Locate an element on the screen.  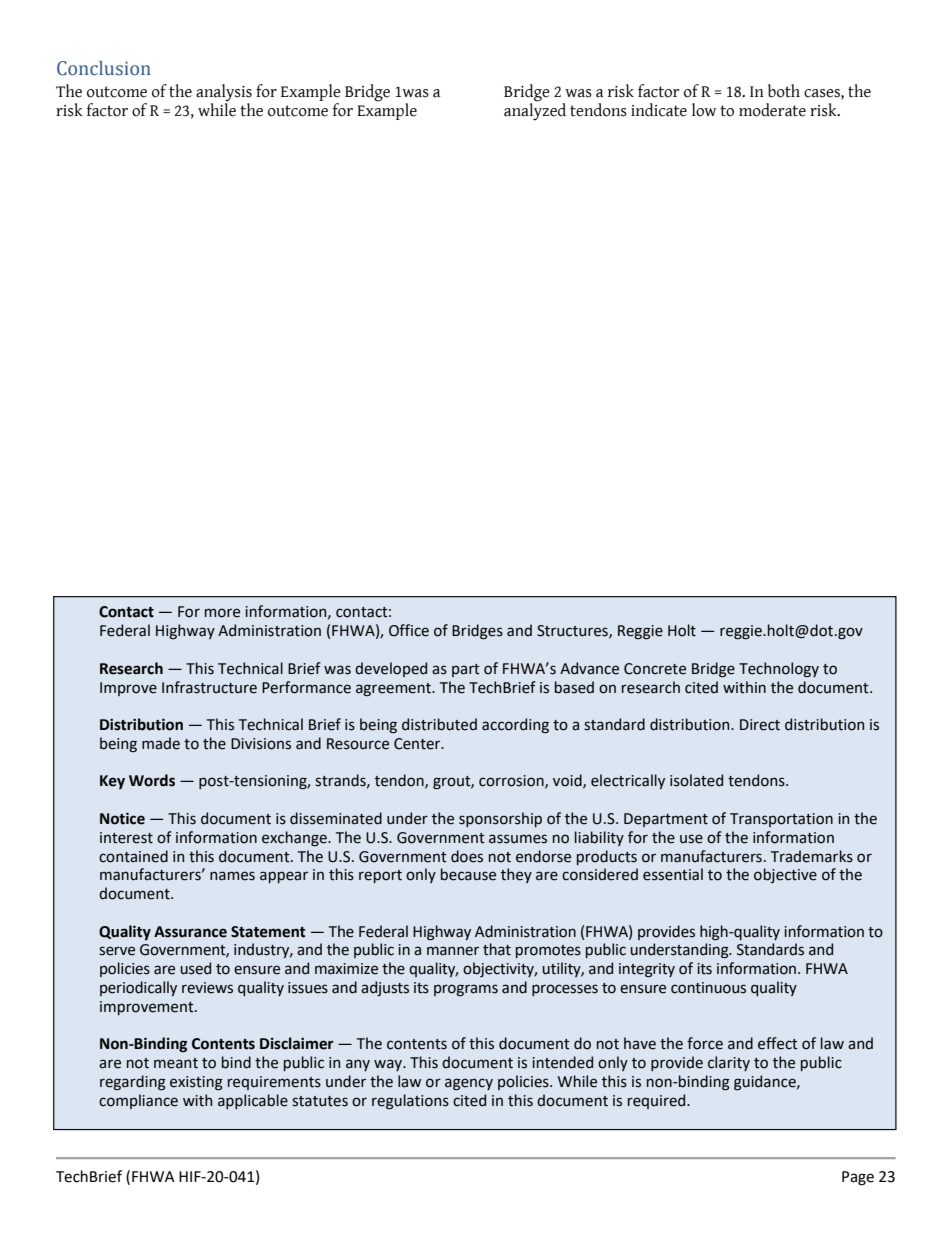
Infrastructure is located at coordinates (209, 687).
